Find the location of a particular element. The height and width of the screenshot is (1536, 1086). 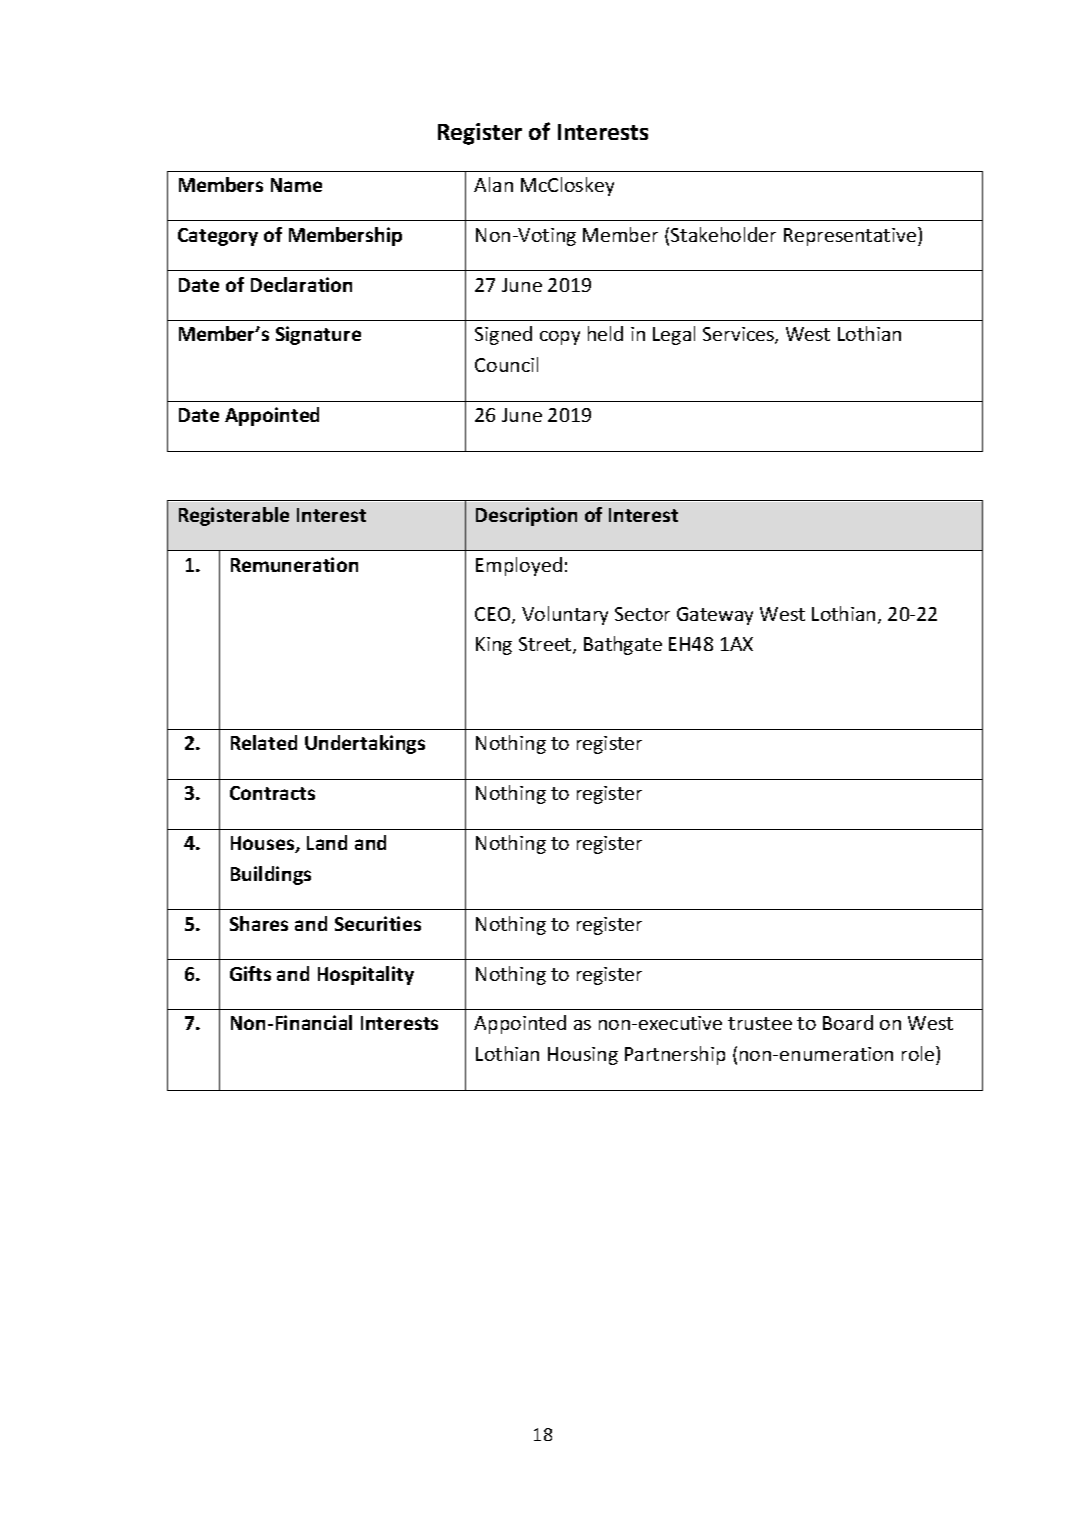

Board is located at coordinates (848, 1022).
